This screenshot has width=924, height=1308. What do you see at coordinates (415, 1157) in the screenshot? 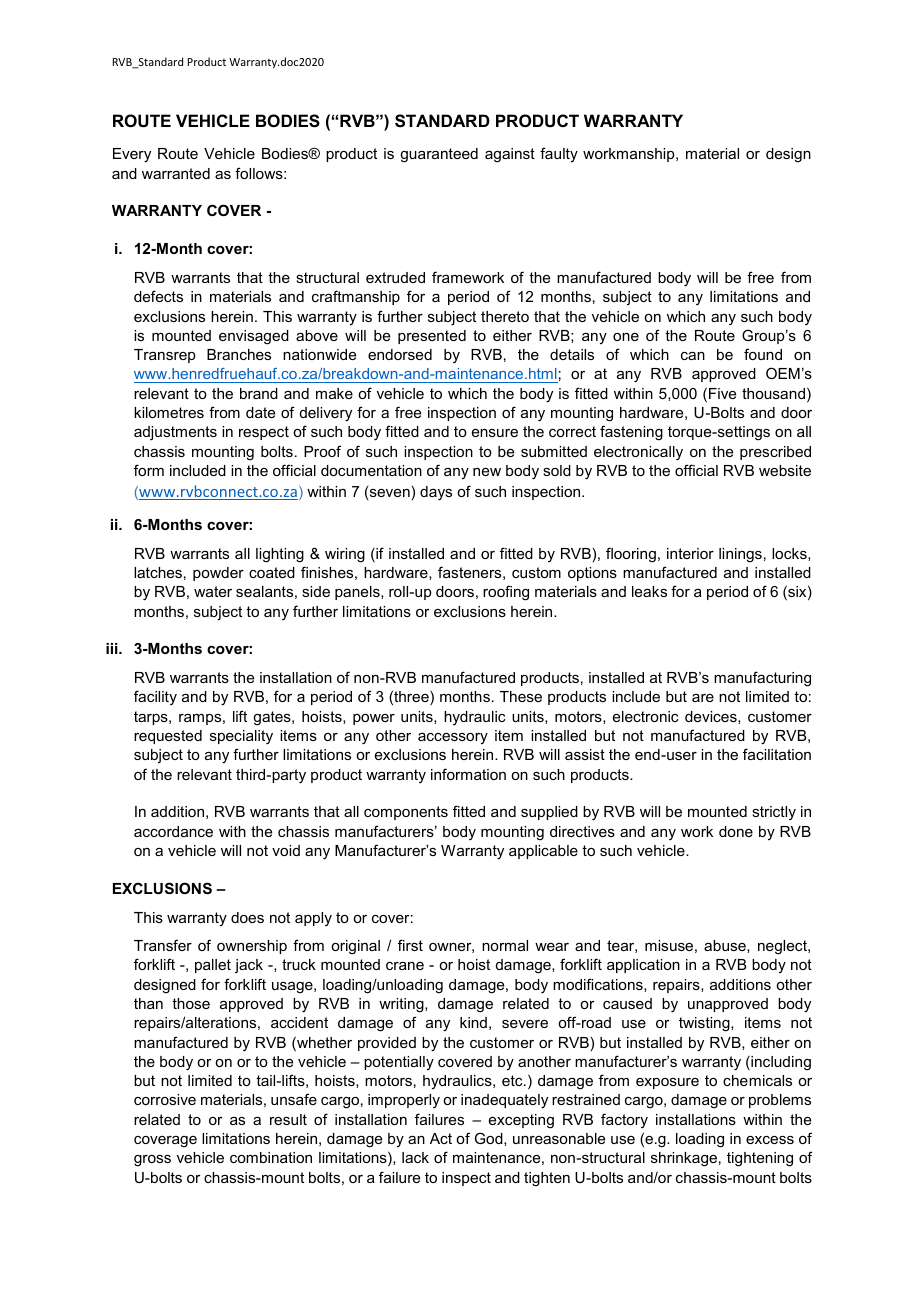
I see `lack` at bounding box center [415, 1157].
